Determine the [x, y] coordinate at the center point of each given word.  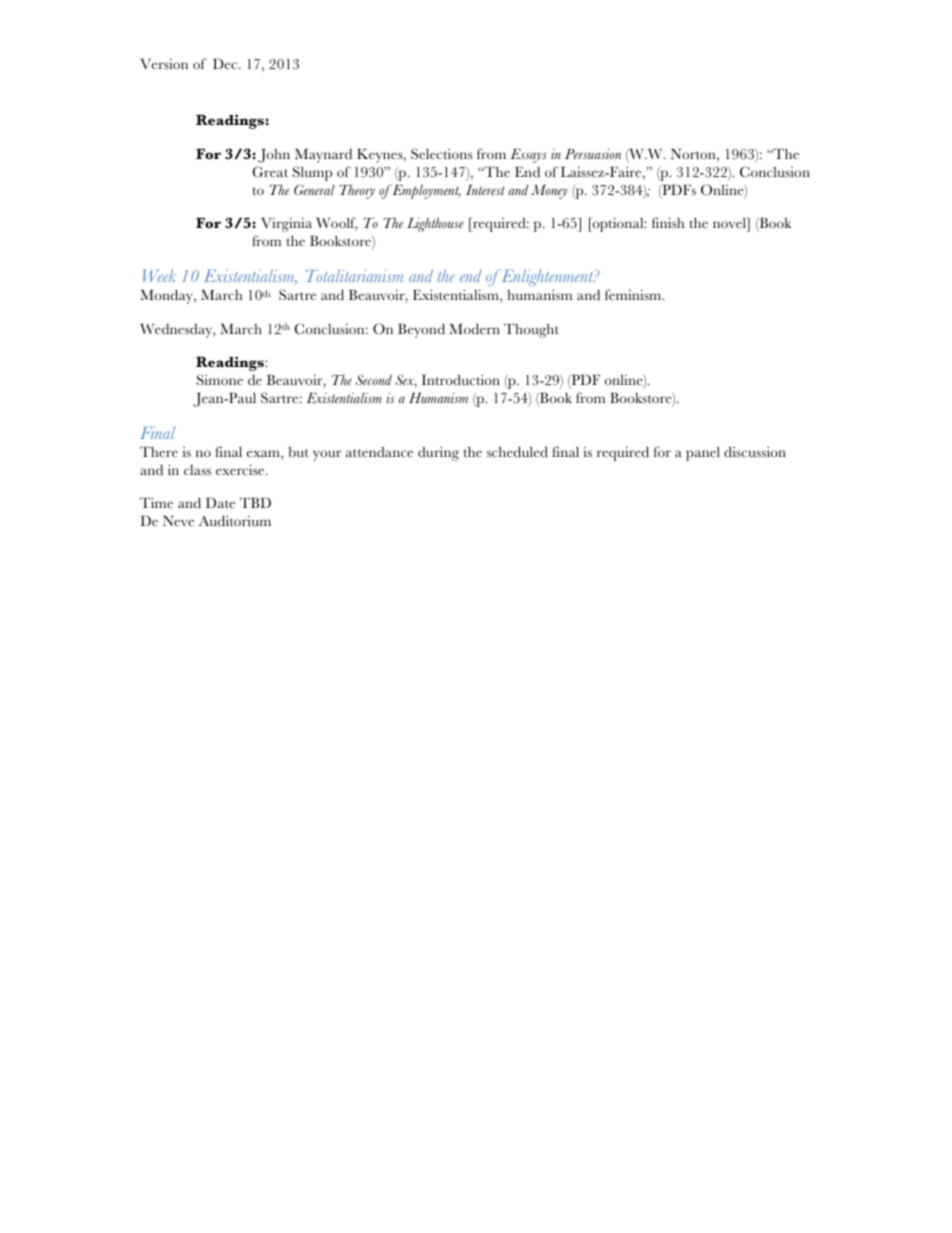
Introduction [461, 380]
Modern [474, 328]
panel [703, 454]
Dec [226, 63]
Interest [485, 190]
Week [159, 276]
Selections [441, 154]
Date [220, 503]
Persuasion [593, 154]
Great [270, 171]
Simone [220, 380]
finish [668, 222]
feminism [634, 295]
